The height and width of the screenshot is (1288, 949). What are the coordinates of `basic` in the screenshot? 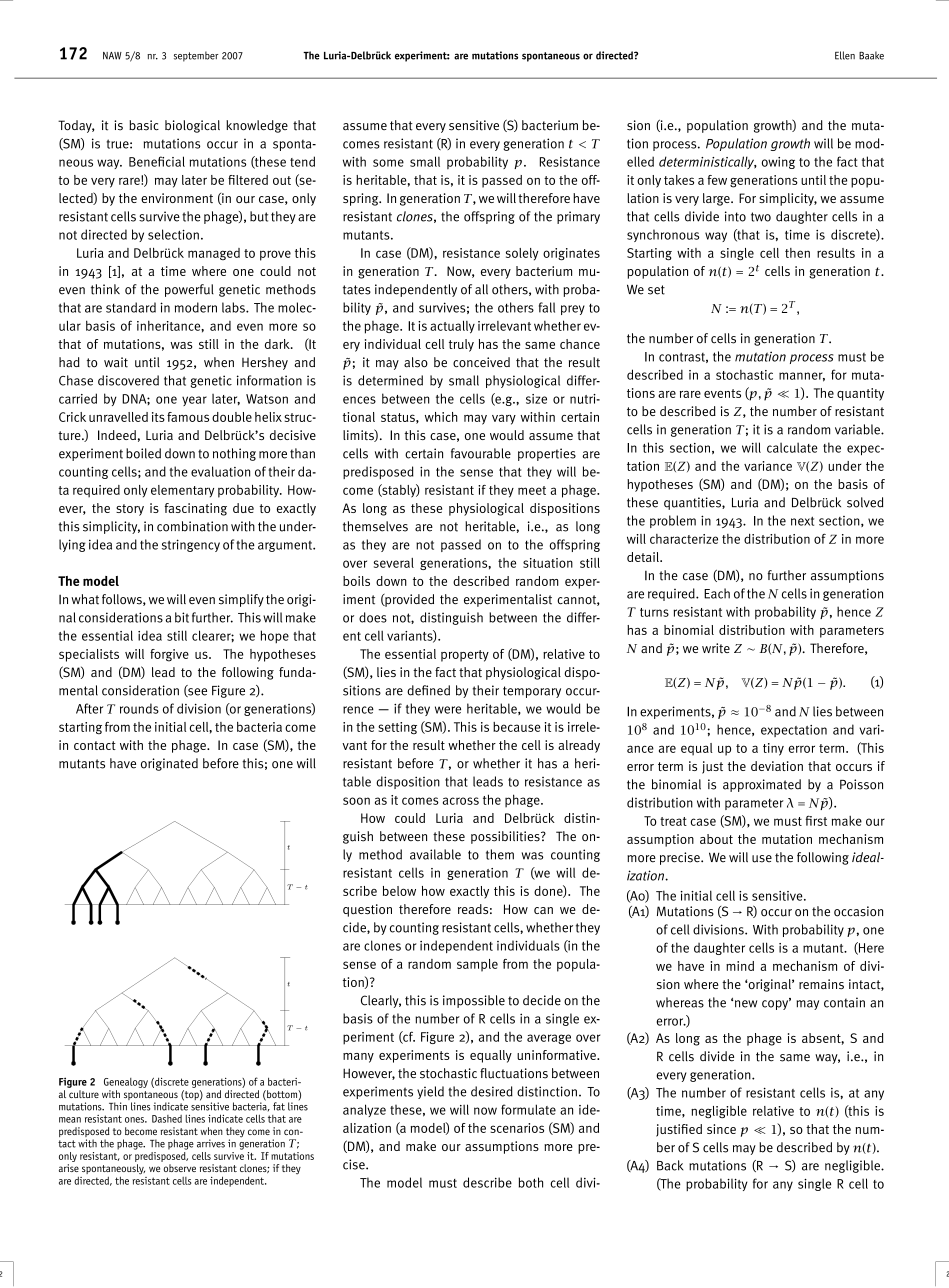 It's located at (144, 125).
